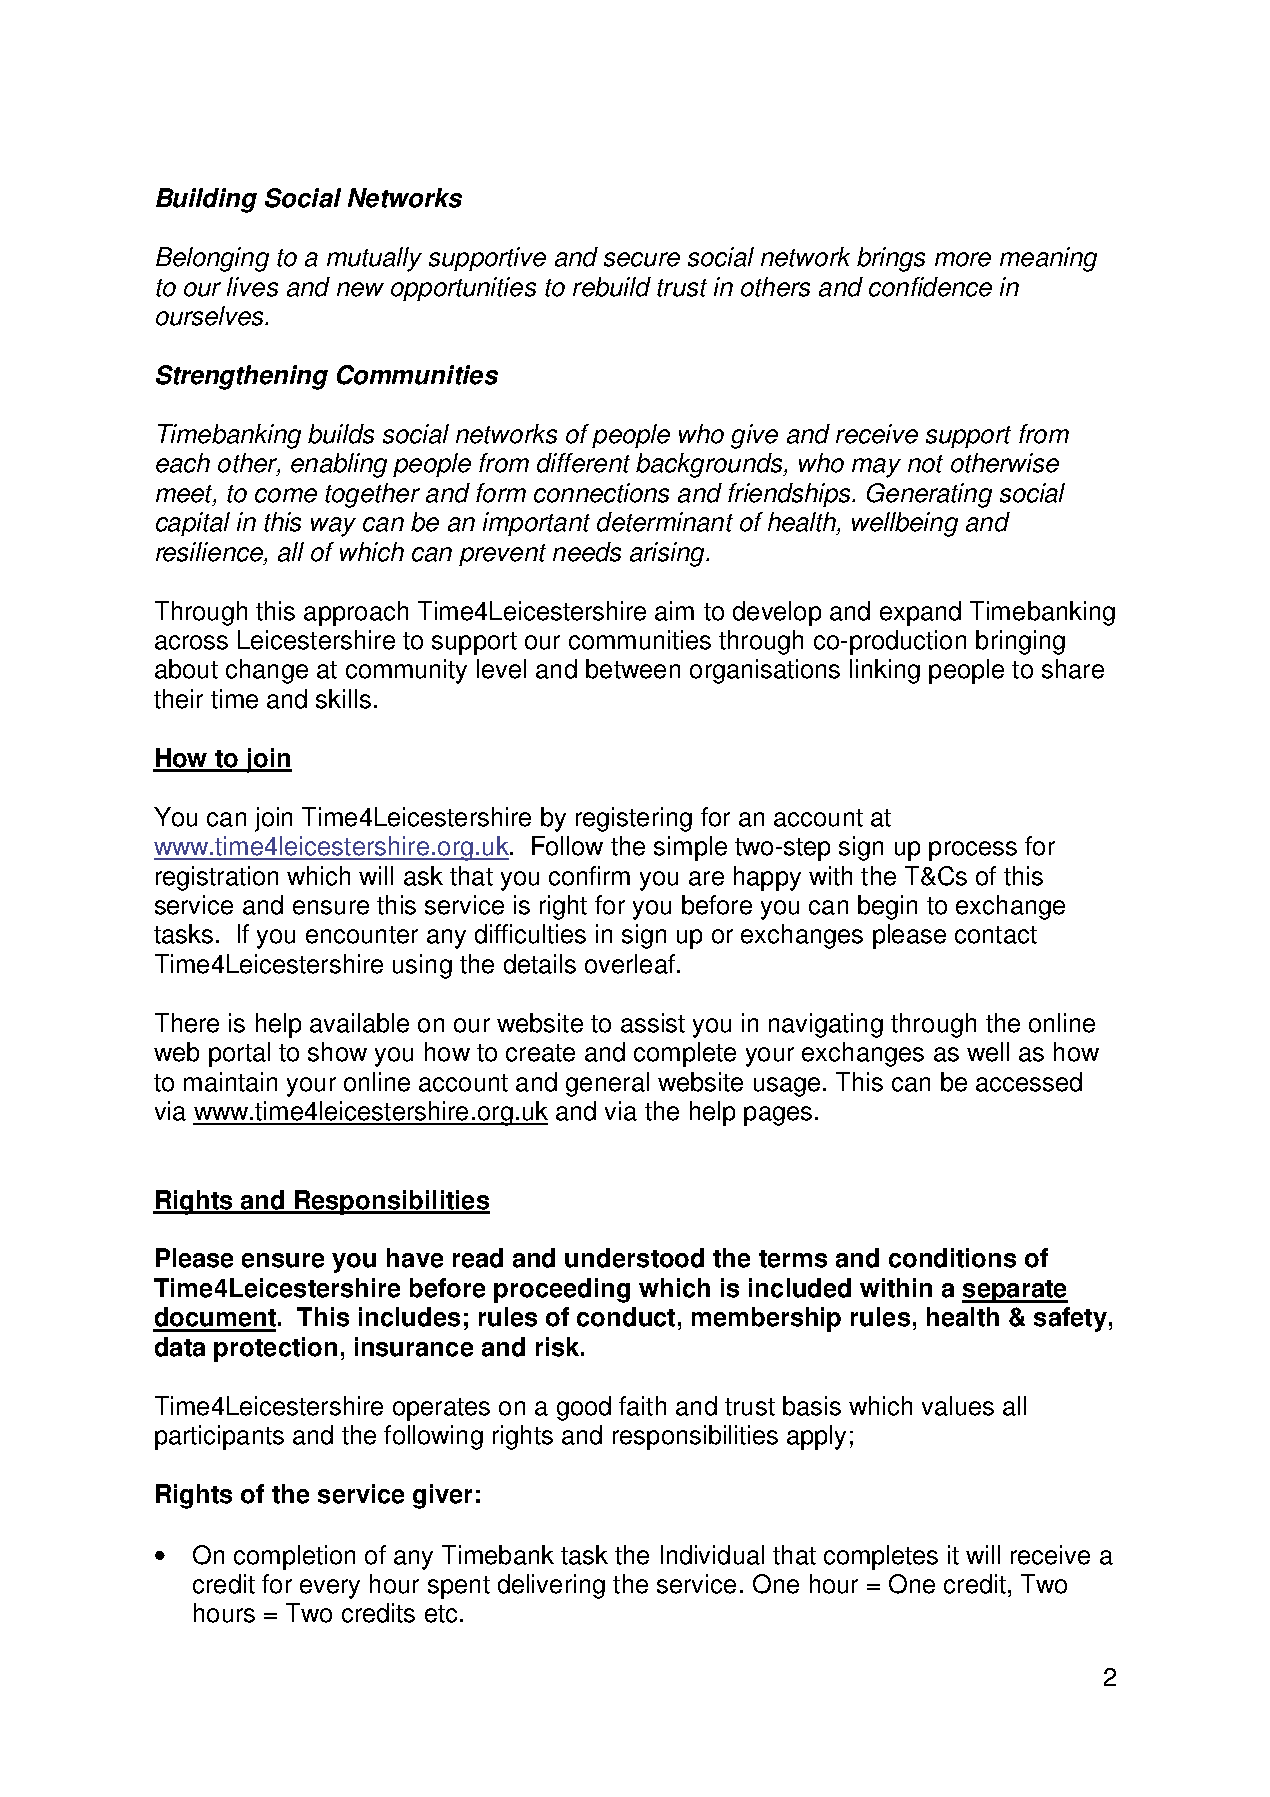 The image size is (1270, 1797). Describe the element at coordinates (642, 259) in the document. I see `secure` at that location.
